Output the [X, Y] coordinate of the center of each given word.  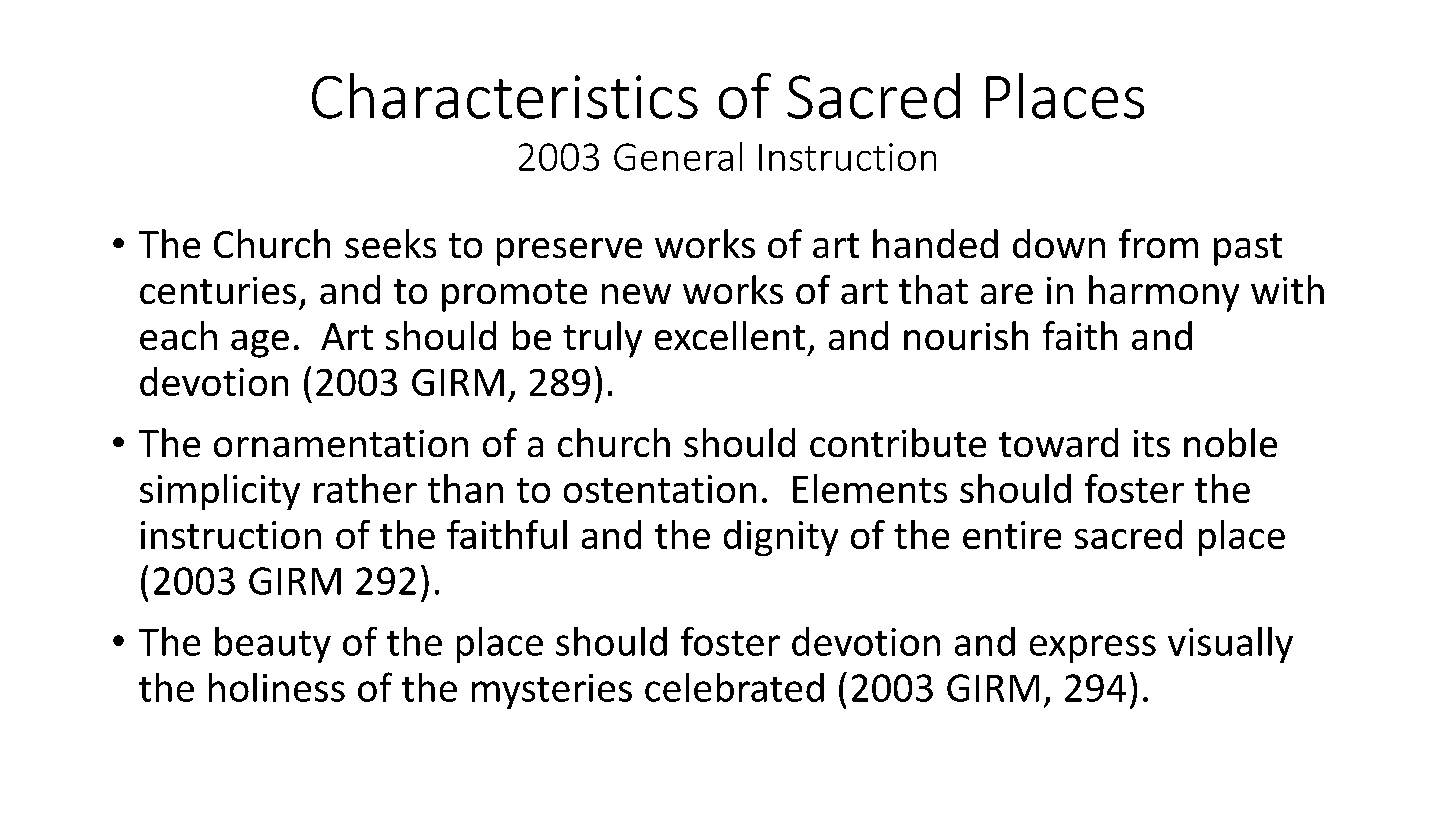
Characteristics [505, 96]
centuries [218, 290]
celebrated [734, 687]
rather [365, 488]
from [1158, 243]
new [636, 294]
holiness [277, 687]
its [1152, 443]
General [678, 156]
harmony [1164, 293]
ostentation [660, 489]
